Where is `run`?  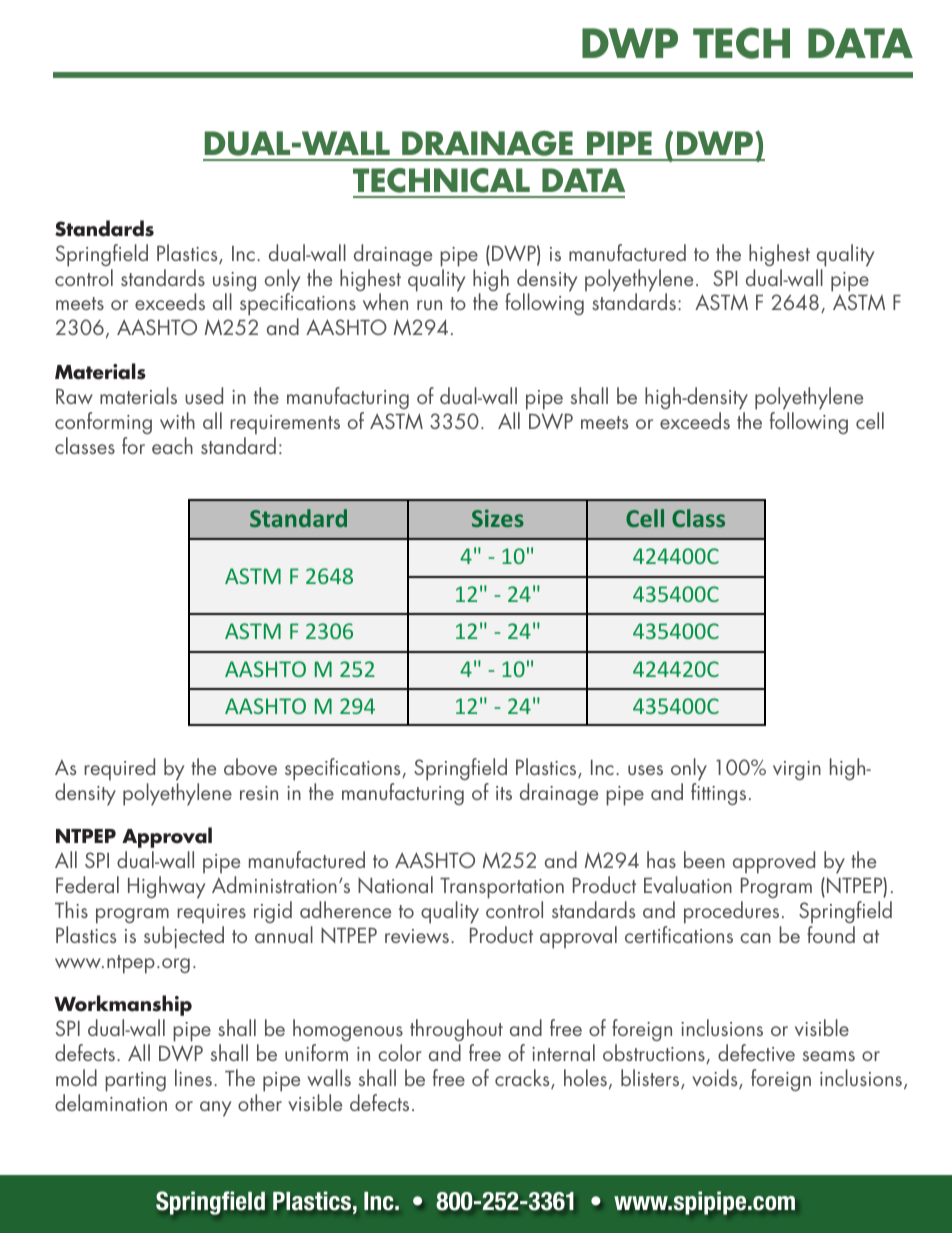
run is located at coordinates (429, 305).
